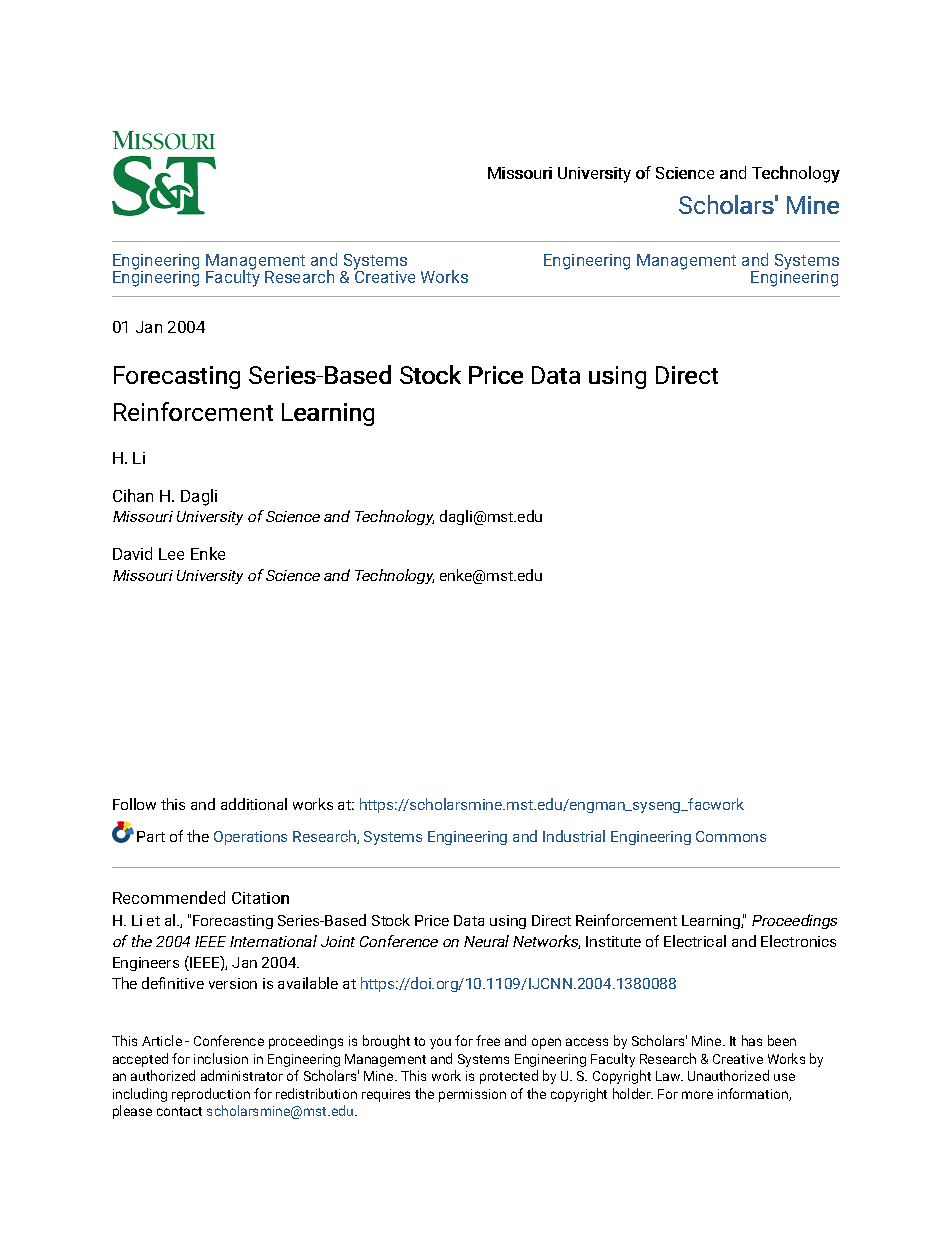 The width and height of the screenshot is (952, 1233). What do you see at coordinates (472, 1095) in the screenshot?
I see `permission` at bounding box center [472, 1095].
